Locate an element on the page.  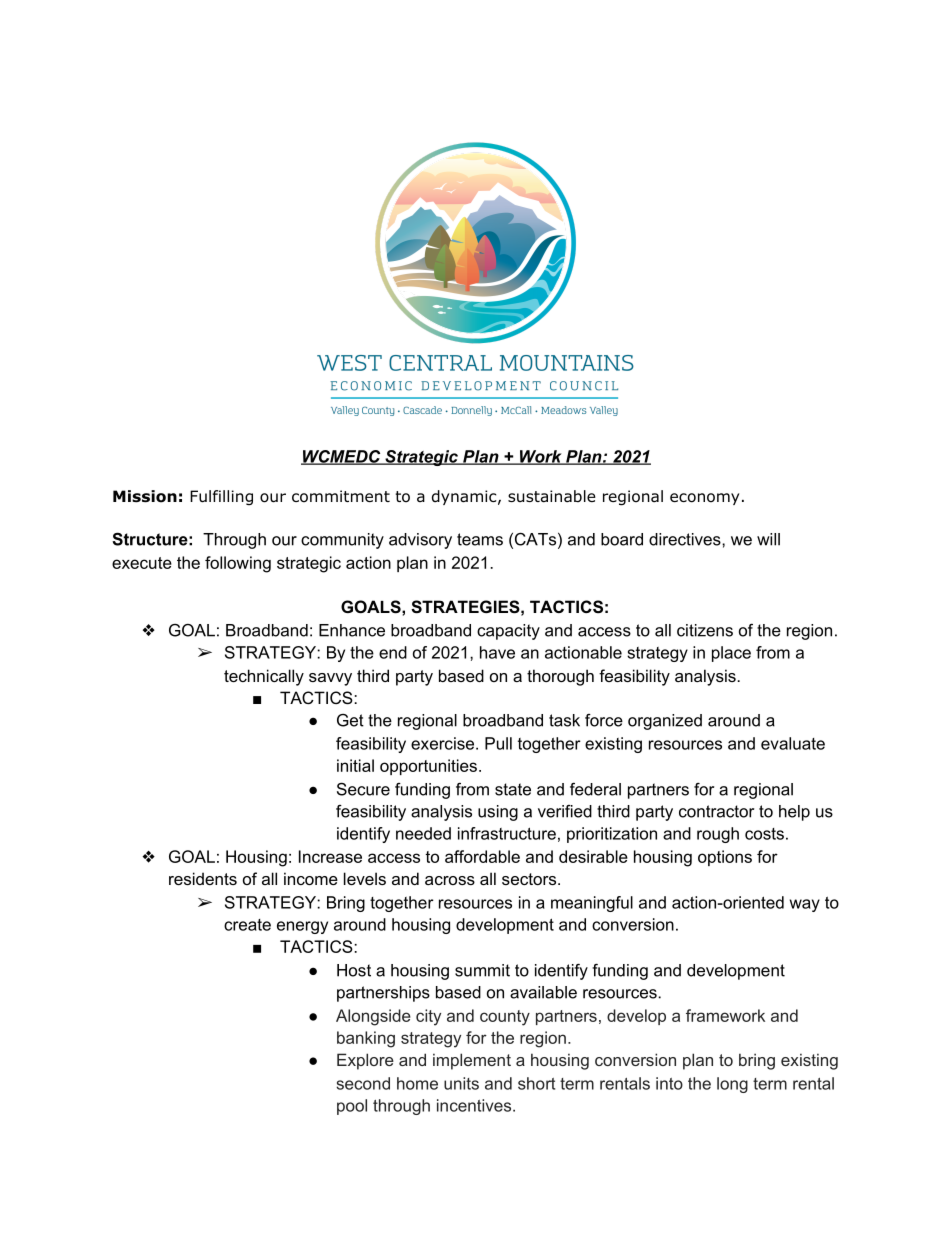
Secure is located at coordinates (363, 789).
